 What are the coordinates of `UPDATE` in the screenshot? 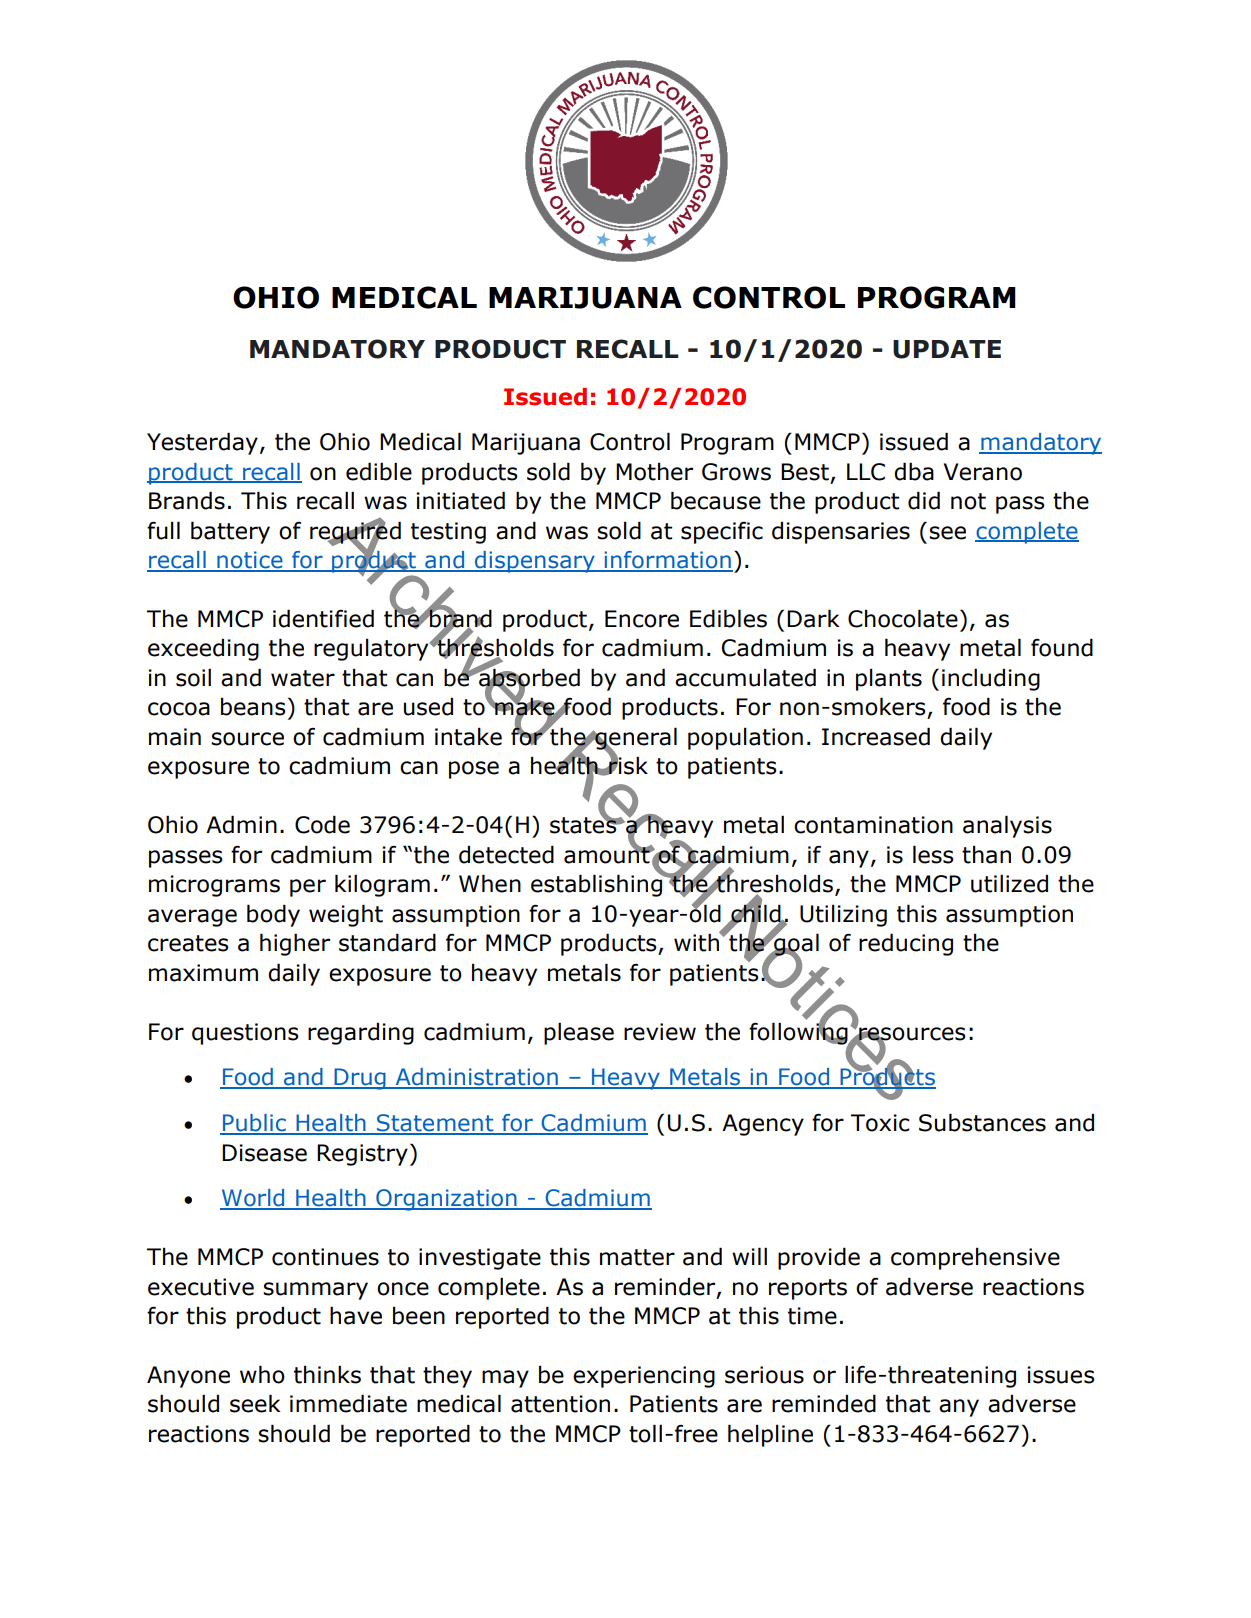 It's located at (947, 349).
